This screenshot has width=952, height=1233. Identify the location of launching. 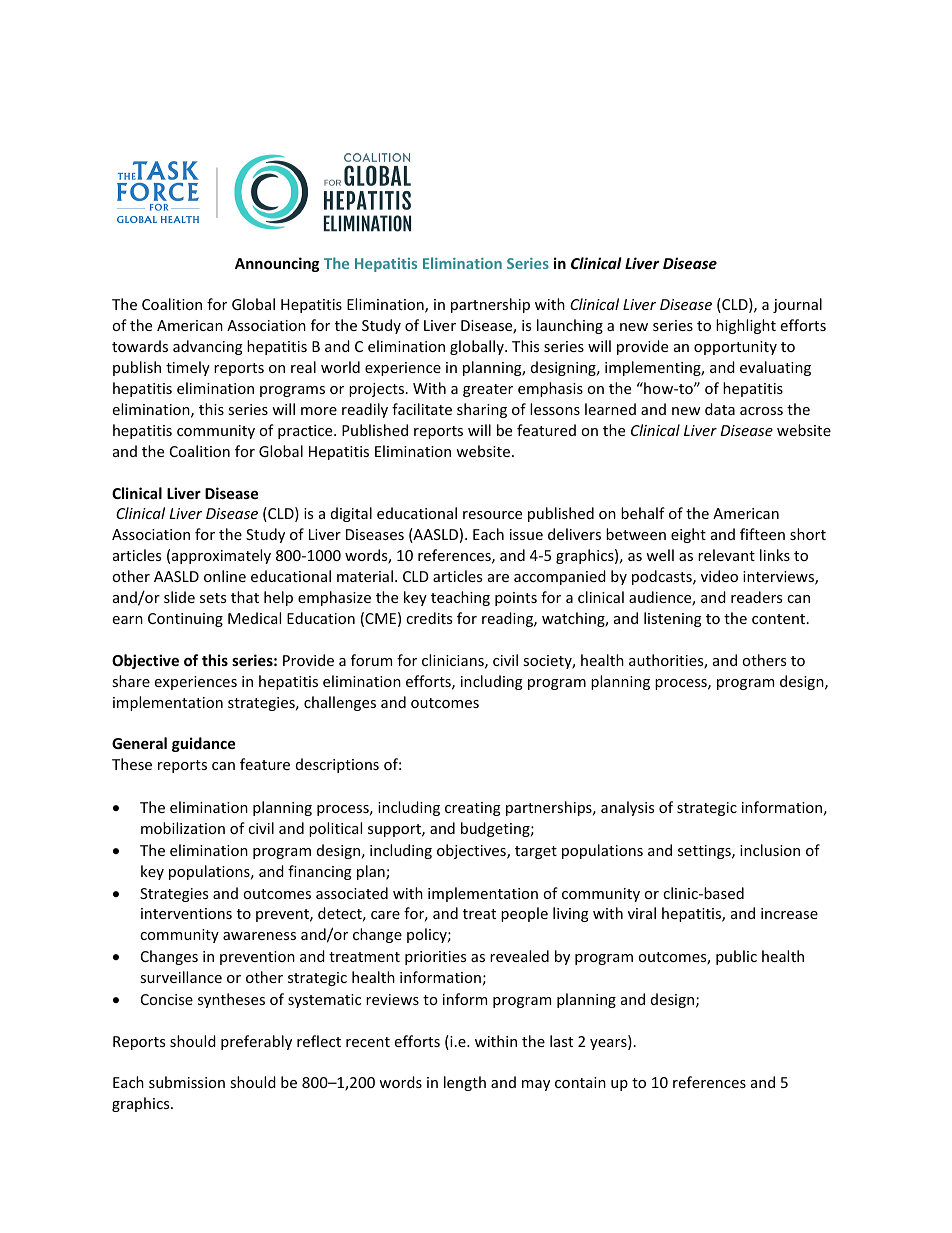
(570, 326).
